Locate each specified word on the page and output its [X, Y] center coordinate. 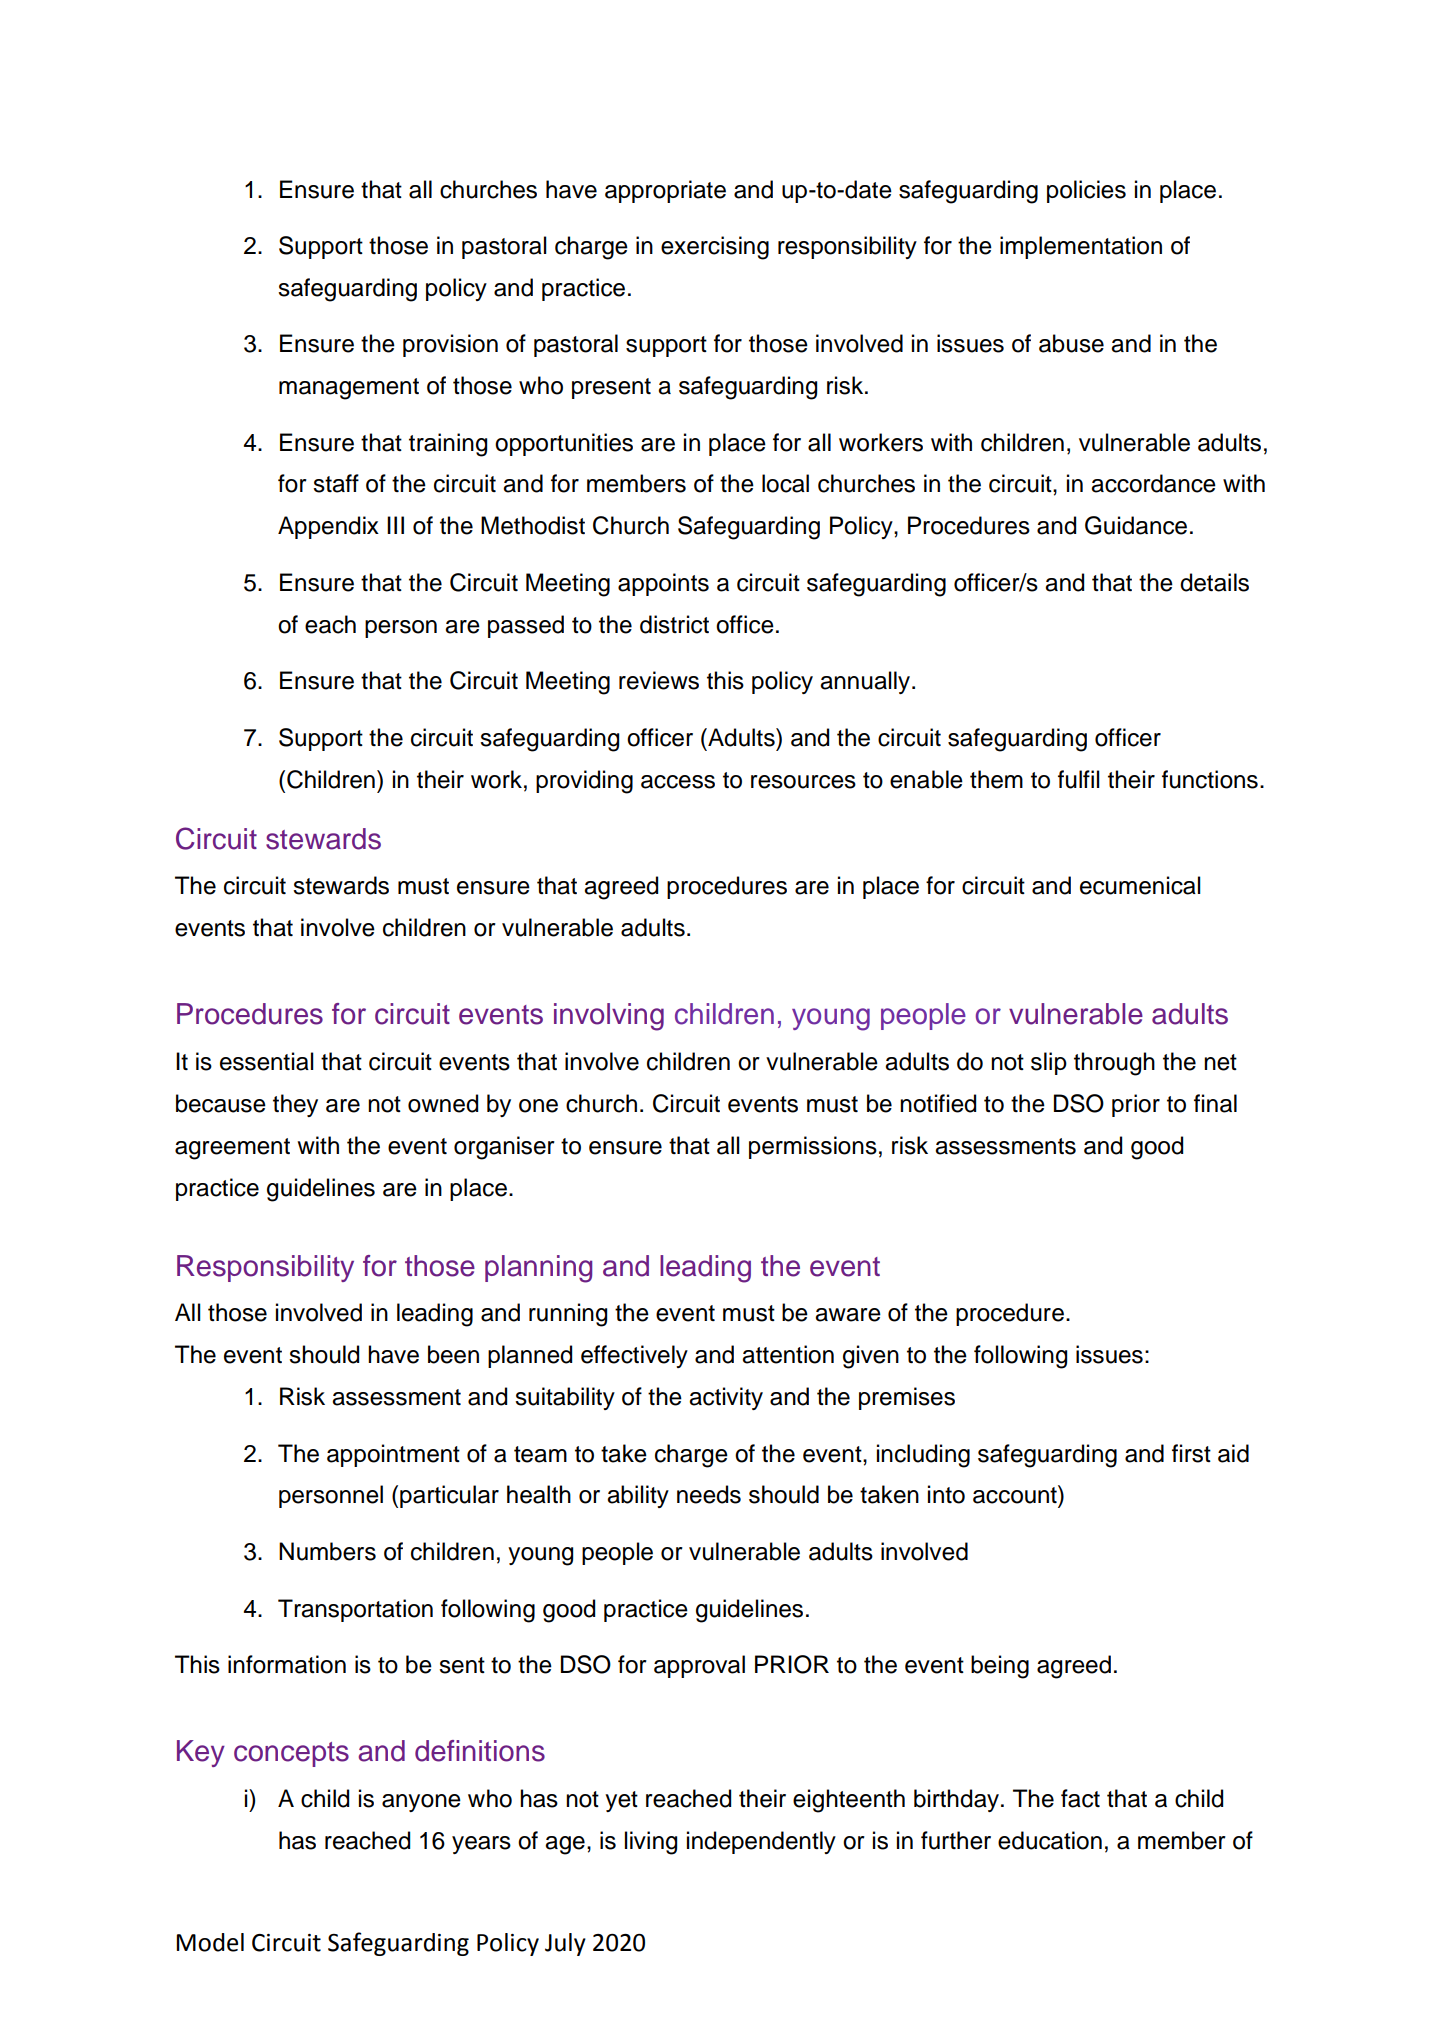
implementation [1081, 247]
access [678, 782]
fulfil [1079, 779]
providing [584, 782]
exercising [715, 248]
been [453, 1354]
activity [726, 1398]
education [1050, 1840]
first [1191, 1453]
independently [761, 1842]
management [349, 389]
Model [210, 1942]
